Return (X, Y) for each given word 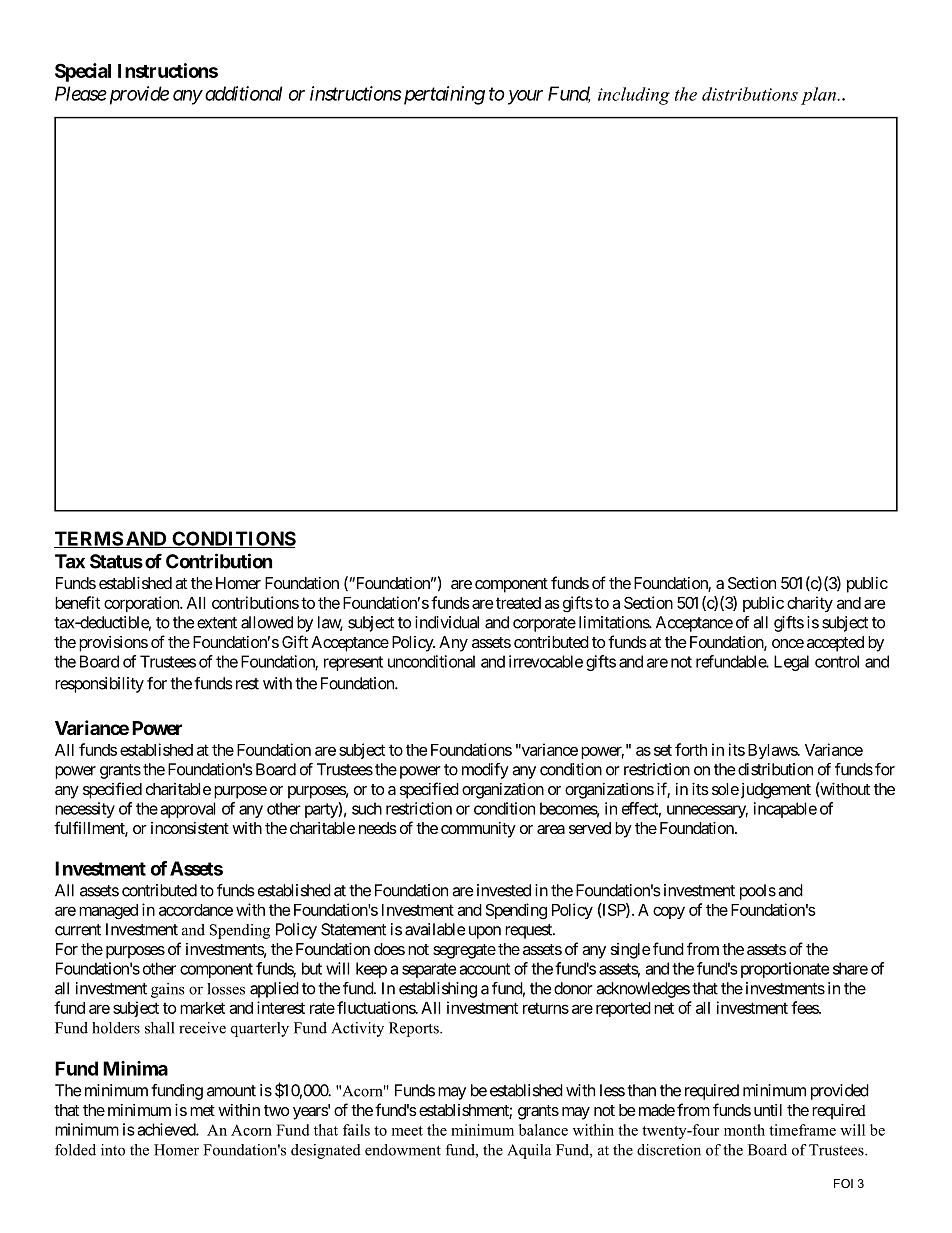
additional (243, 93)
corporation (142, 604)
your (525, 97)
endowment (403, 1150)
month (744, 1130)
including (634, 96)
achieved (167, 1129)
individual (447, 622)
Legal (791, 663)
